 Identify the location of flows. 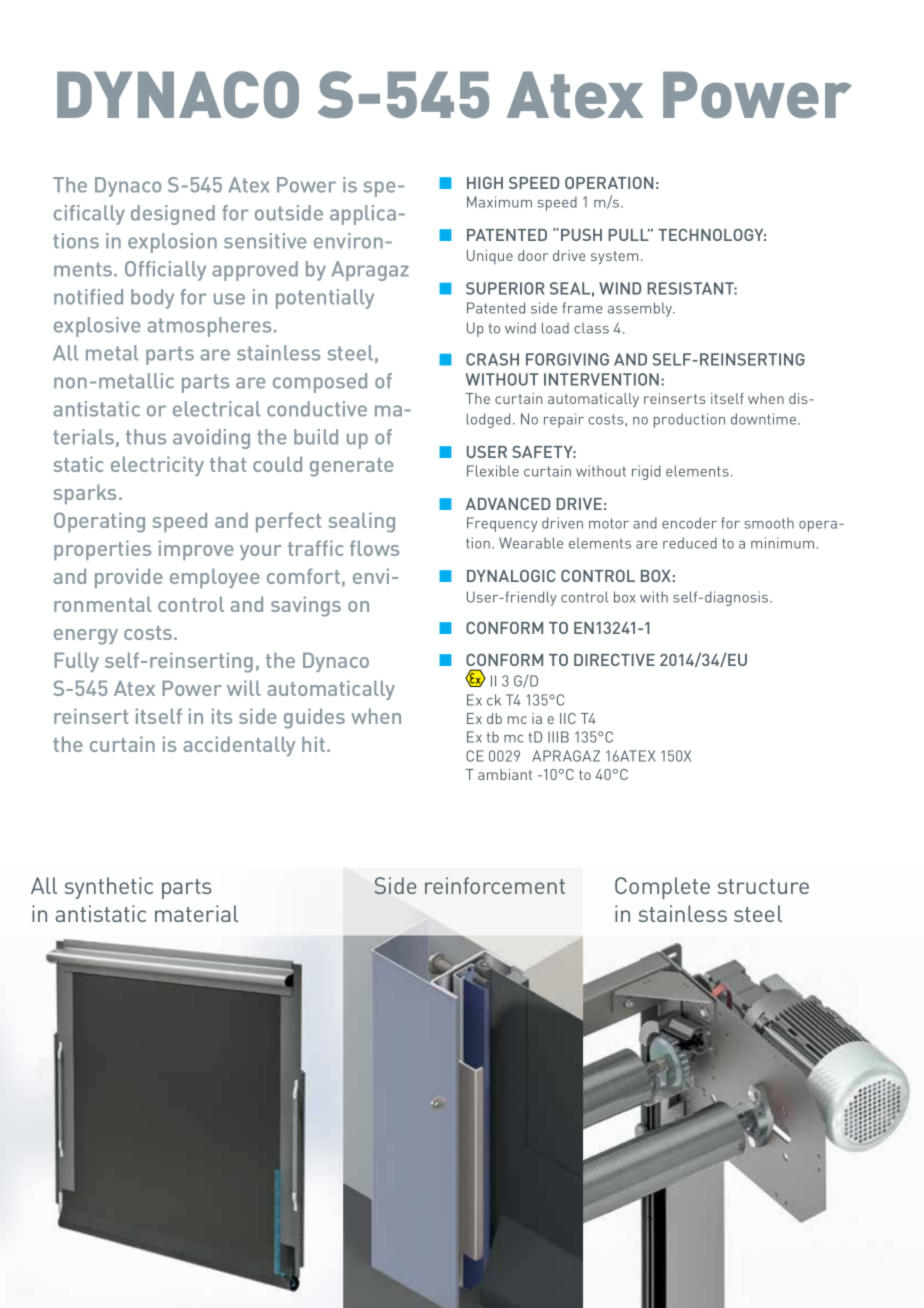
(374, 548).
